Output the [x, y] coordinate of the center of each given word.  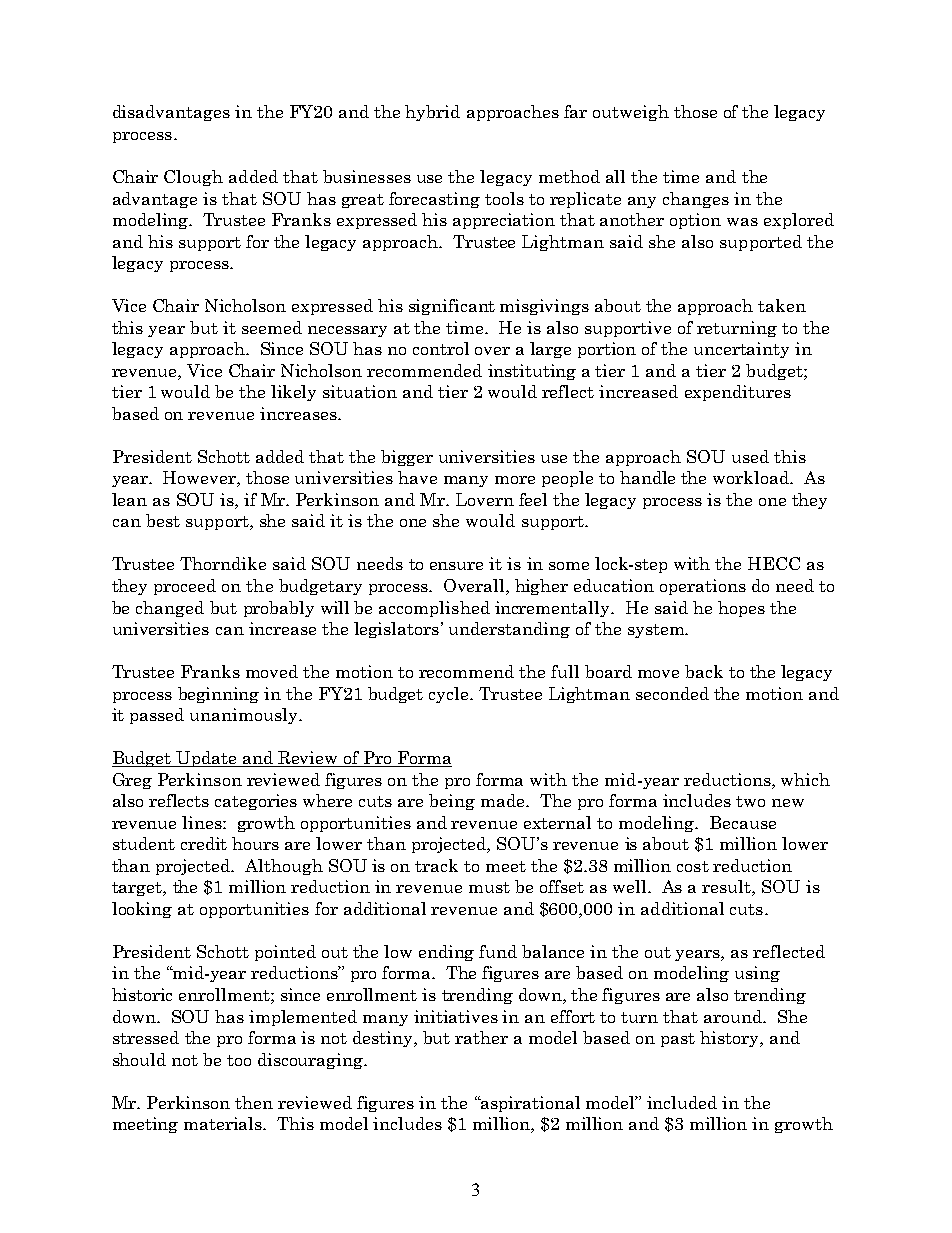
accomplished [434, 609]
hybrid [432, 113]
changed [170, 609]
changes [696, 200]
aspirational [529, 1104]
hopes [741, 609]
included [682, 1102]
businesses [367, 176]
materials [224, 1123]
